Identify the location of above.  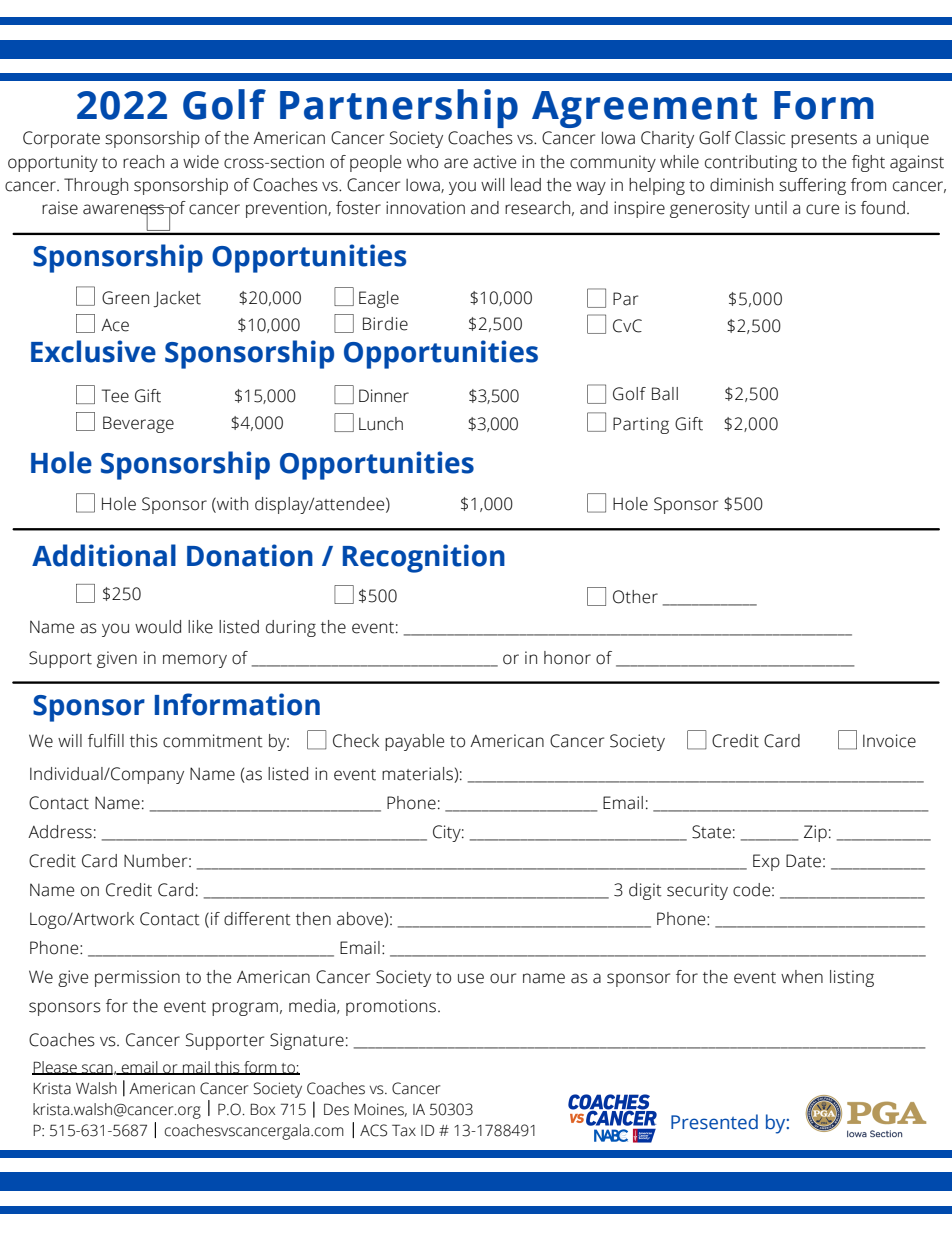
(361, 920).
